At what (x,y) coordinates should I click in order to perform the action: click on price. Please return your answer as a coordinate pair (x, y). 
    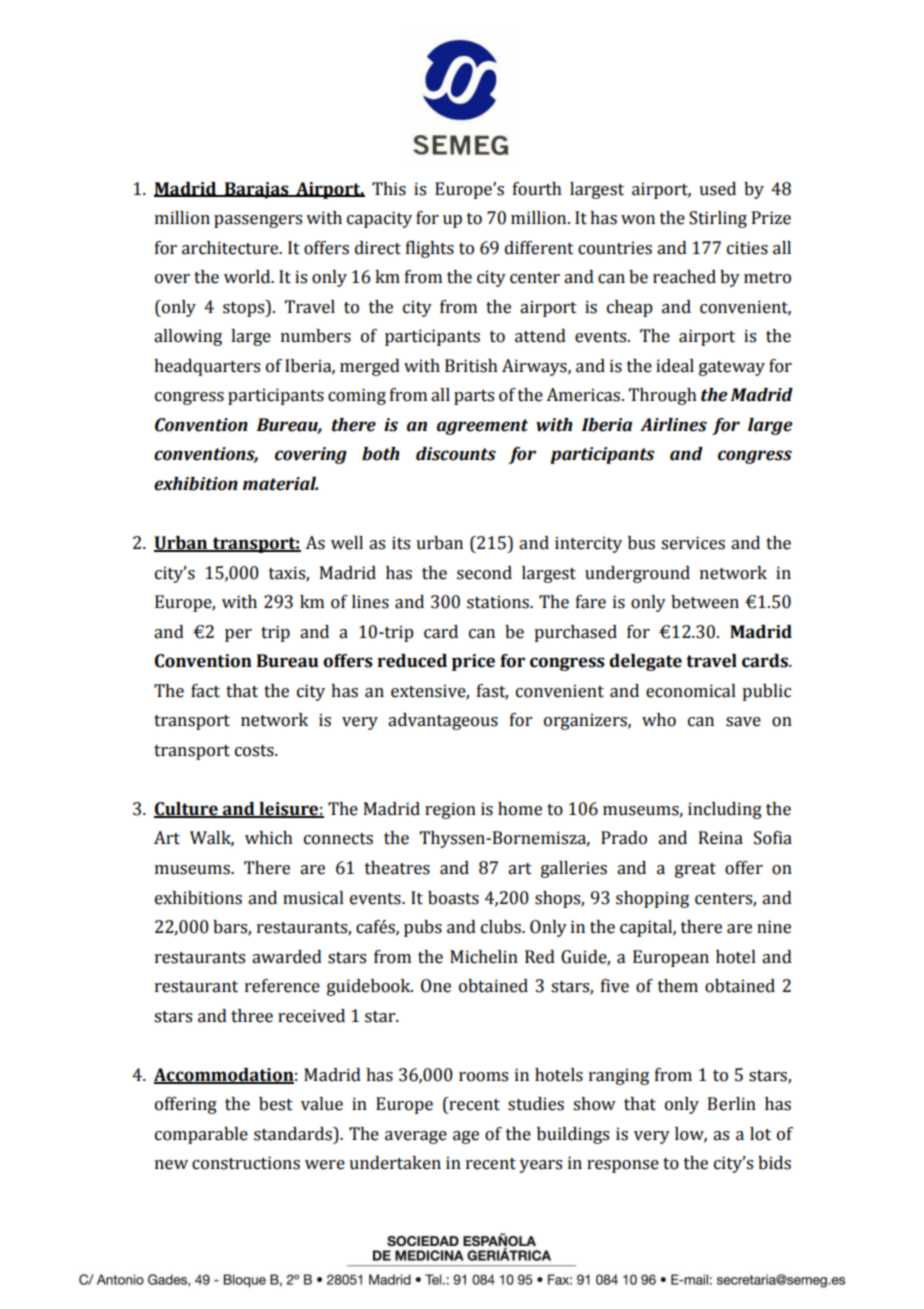
    Looking at the image, I should click on (473, 662).
